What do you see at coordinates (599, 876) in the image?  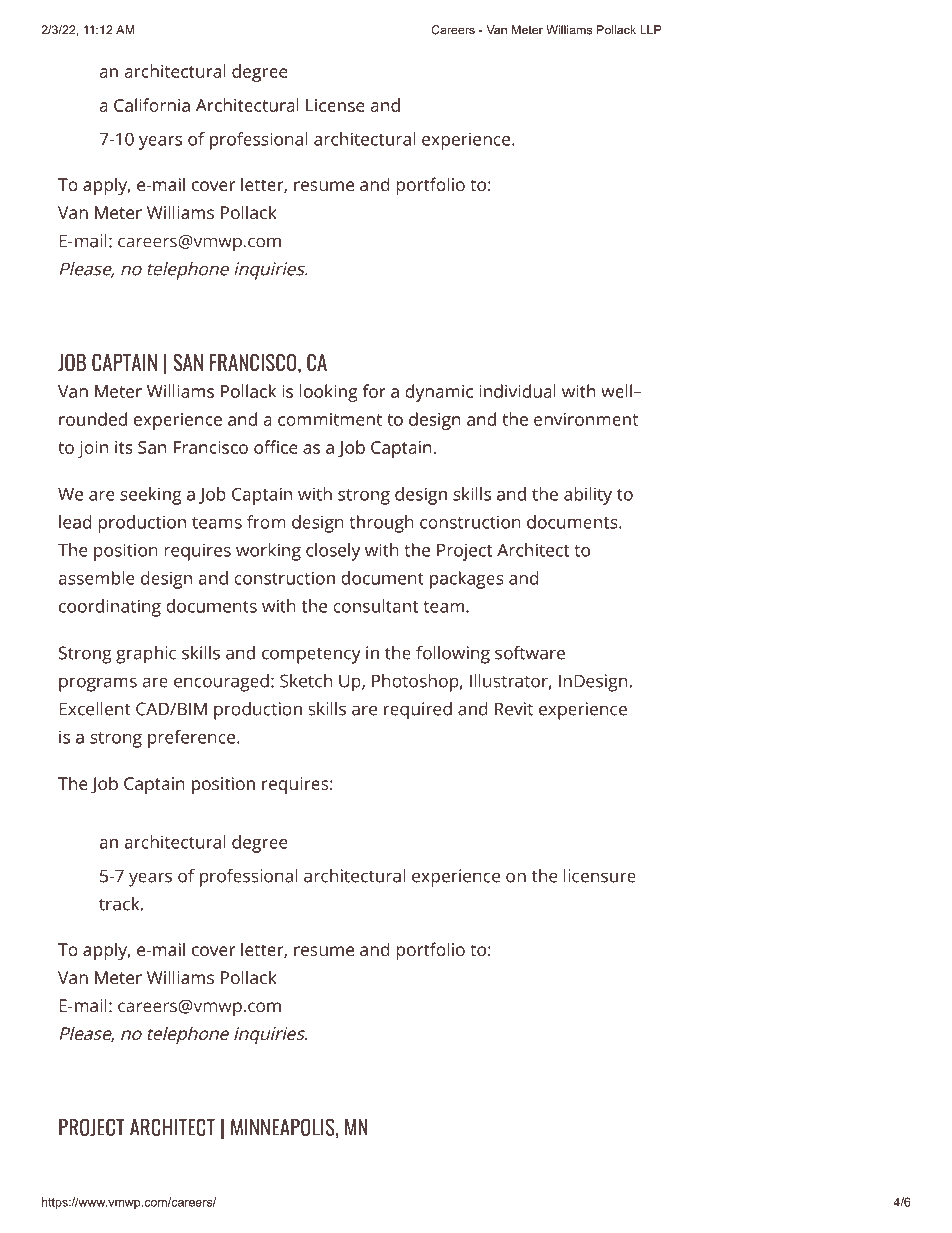 I see `licensure` at bounding box center [599, 876].
